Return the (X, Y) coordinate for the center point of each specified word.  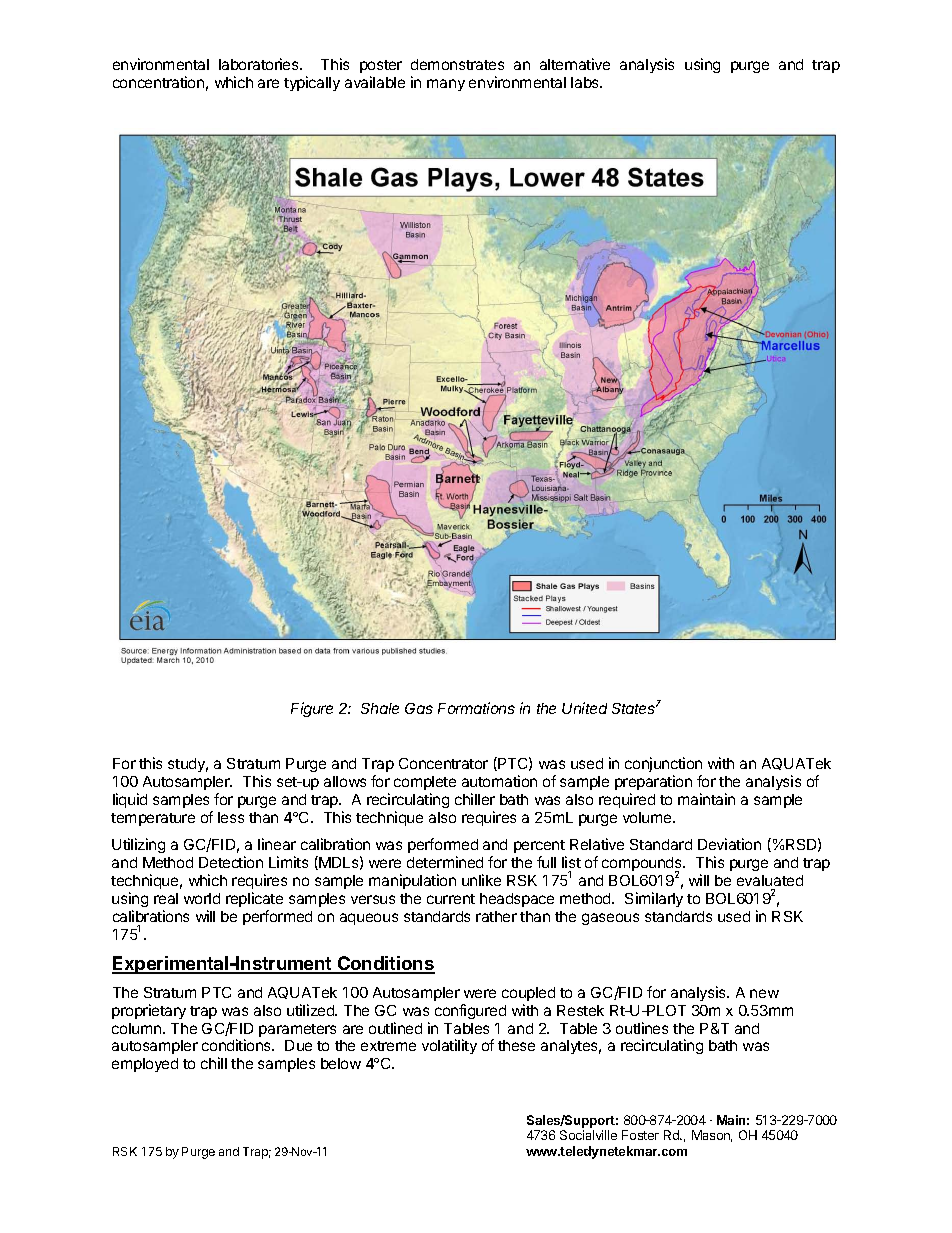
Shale (380, 708)
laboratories (260, 64)
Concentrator (443, 763)
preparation (653, 782)
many (446, 85)
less (231, 817)
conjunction (663, 764)
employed (145, 1065)
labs (586, 82)
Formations (476, 708)
